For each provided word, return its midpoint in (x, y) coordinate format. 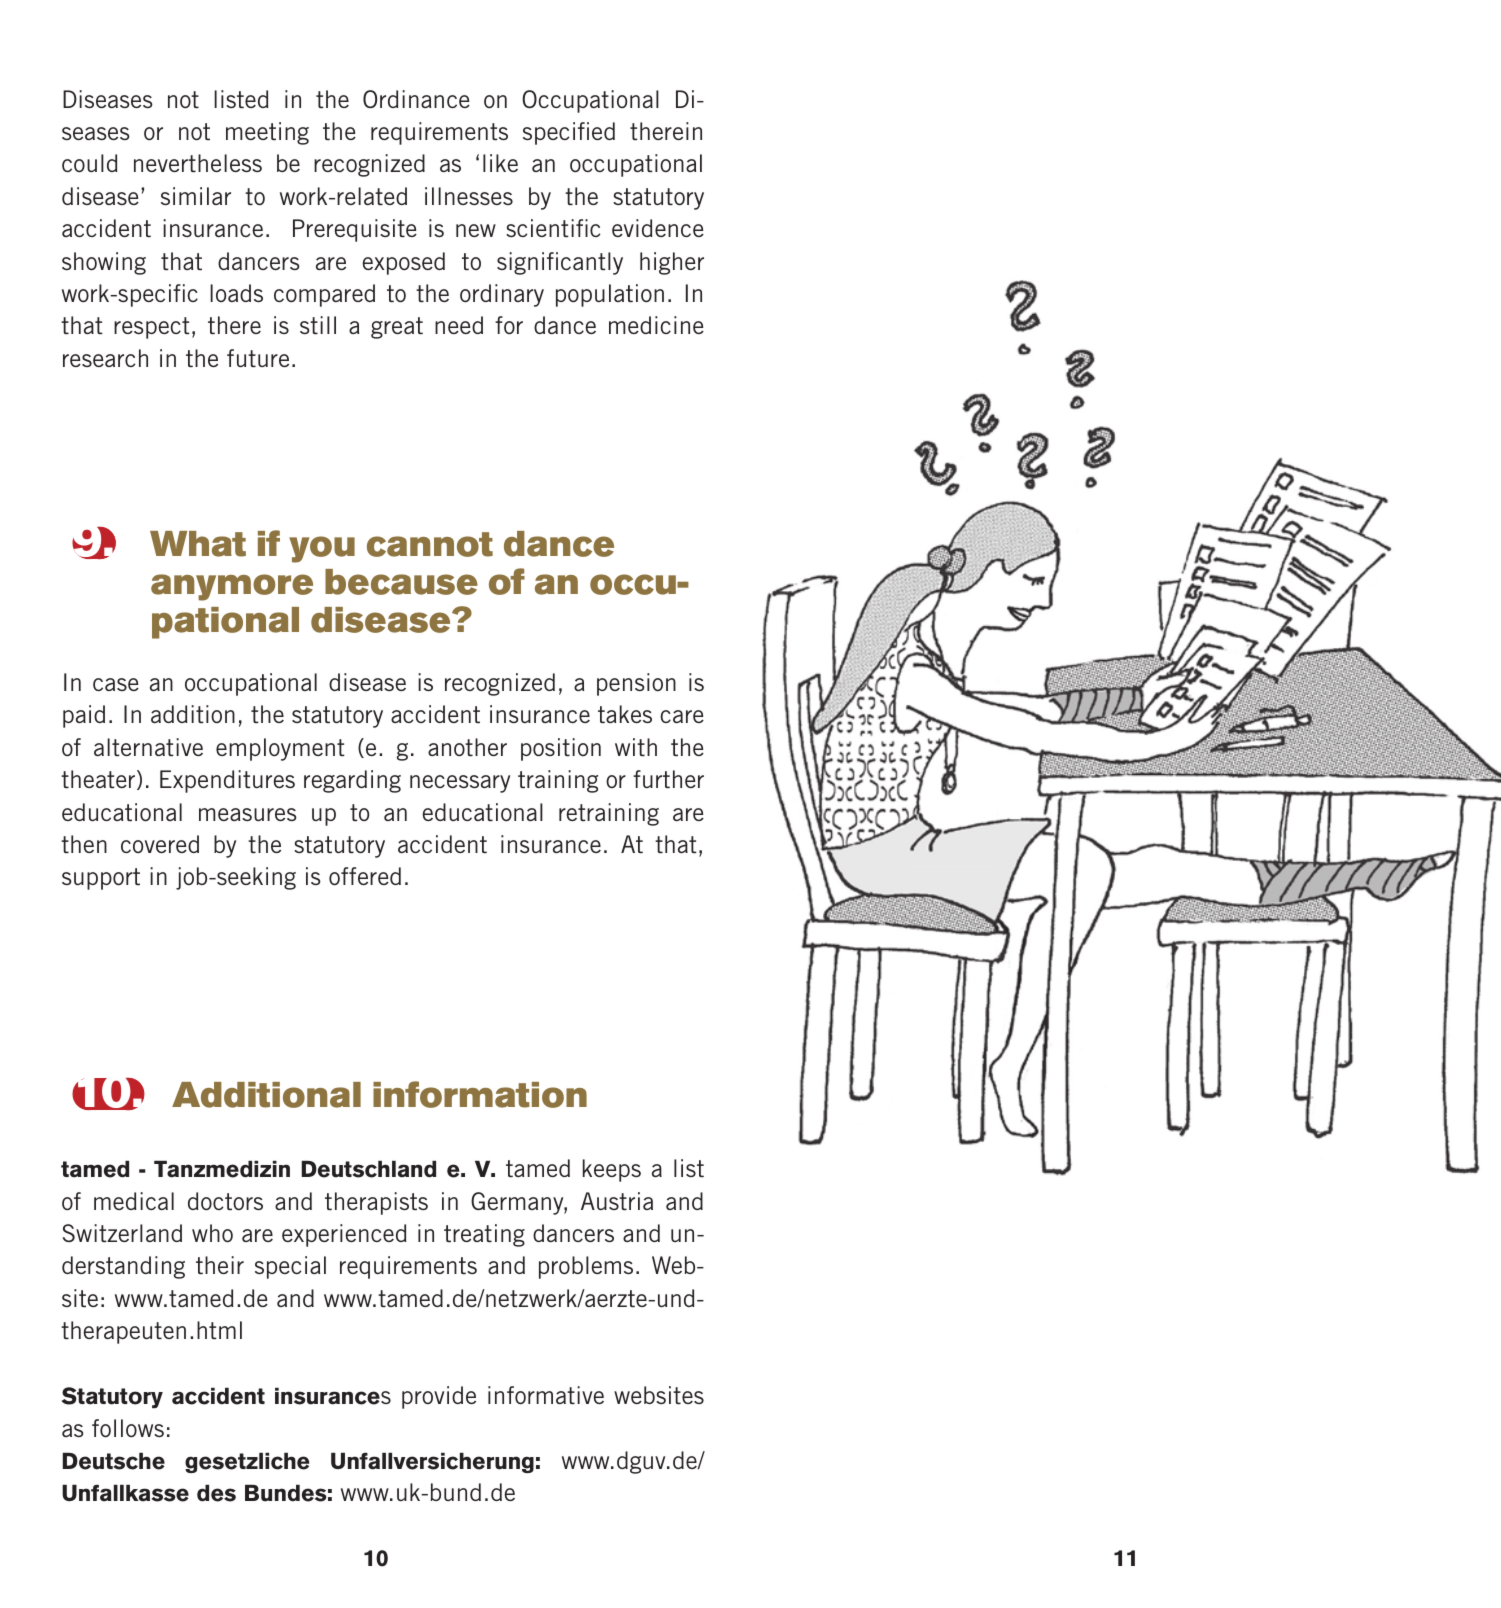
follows (128, 1428)
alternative (148, 747)
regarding (352, 781)
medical (134, 1201)
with (636, 747)
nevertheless (198, 163)
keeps (612, 1170)
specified (569, 133)
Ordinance (416, 99)
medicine (656, 325)
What (198, 544)
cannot (430, 544)
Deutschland (369, 1169)
